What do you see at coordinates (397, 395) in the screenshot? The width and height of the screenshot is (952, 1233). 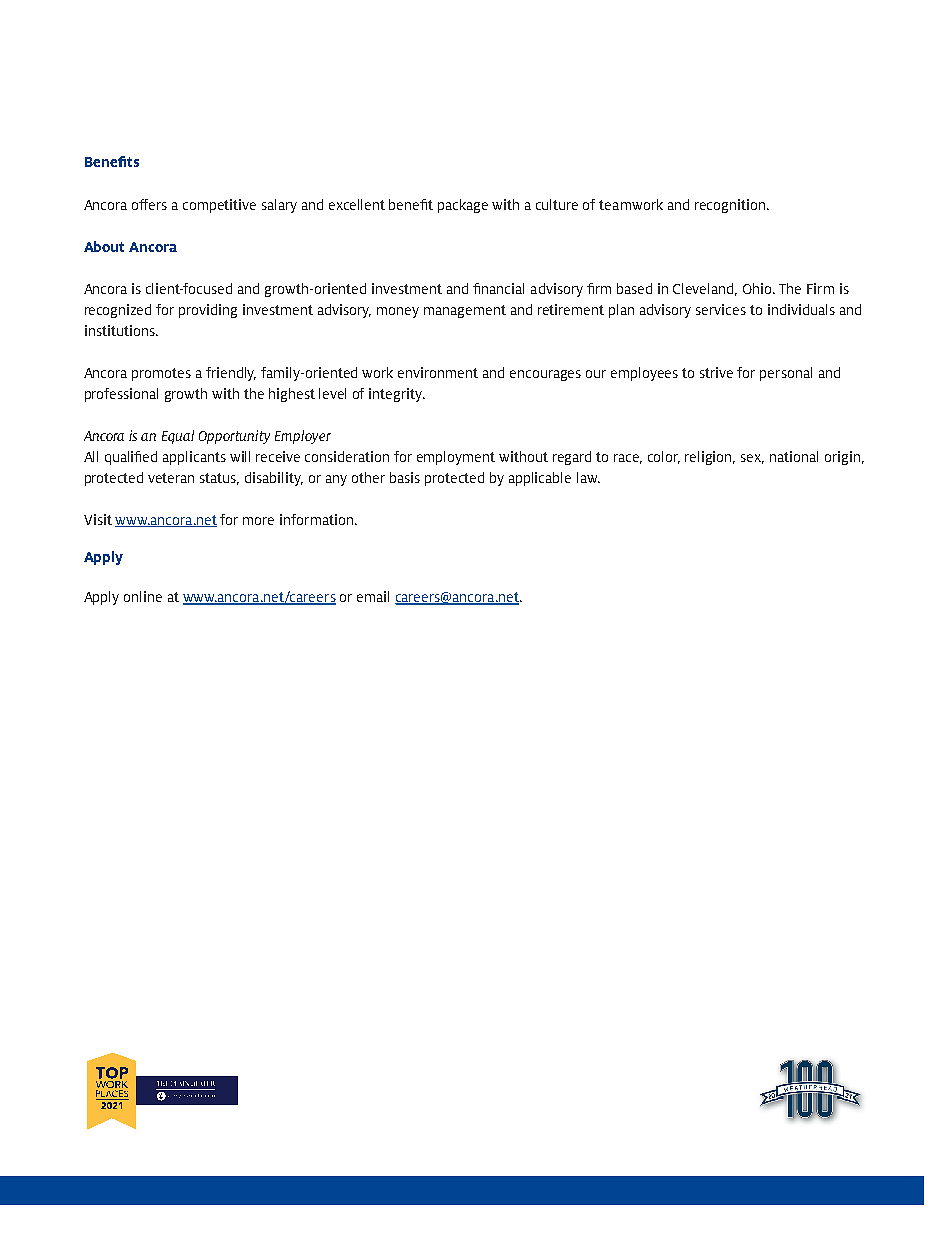 I see `integrity` at bounding box center [397, 395].
